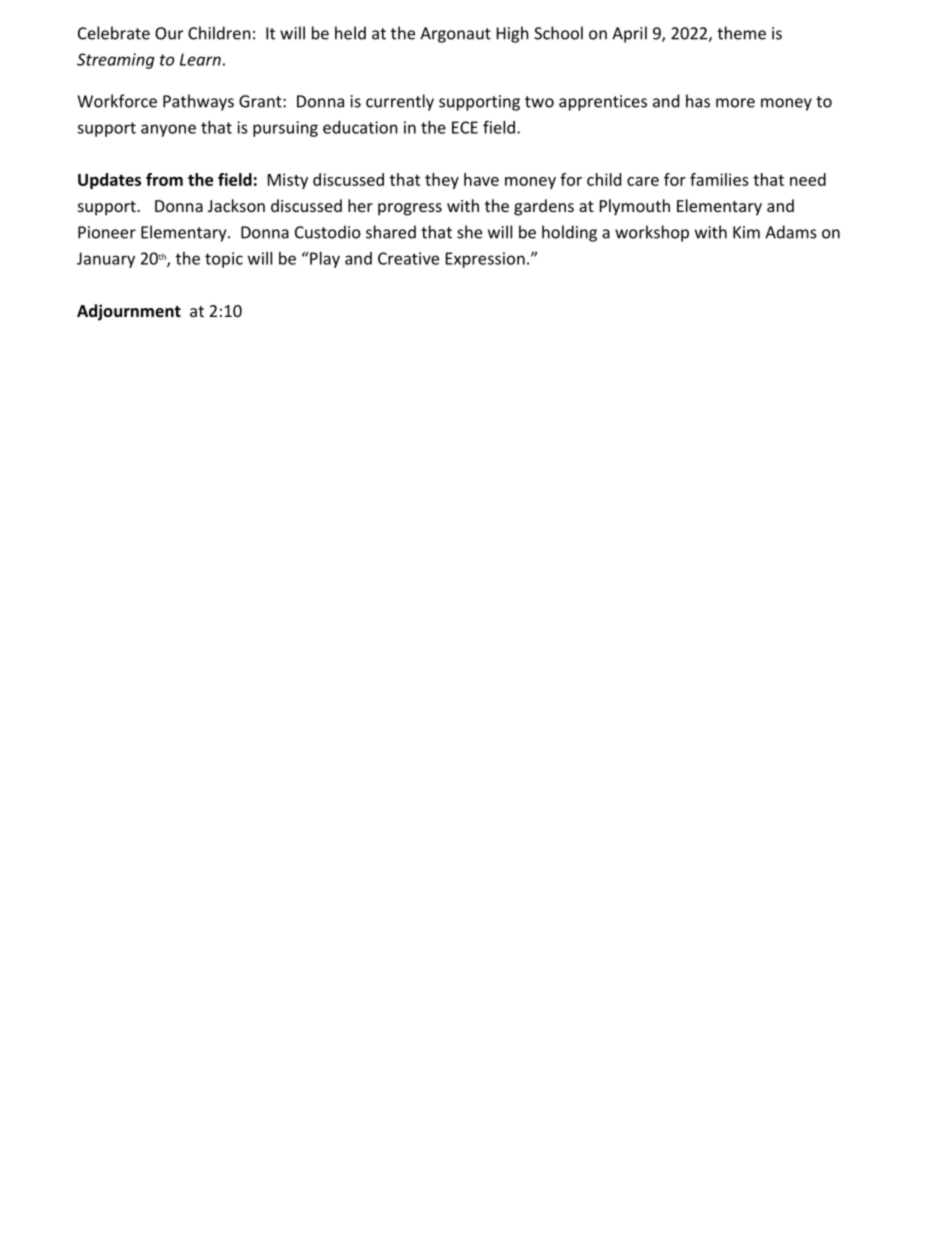 The width and height of the document is (952, 1233). Describe the element at coordinates (400, 102) in the document. I see `currently` at that location.
